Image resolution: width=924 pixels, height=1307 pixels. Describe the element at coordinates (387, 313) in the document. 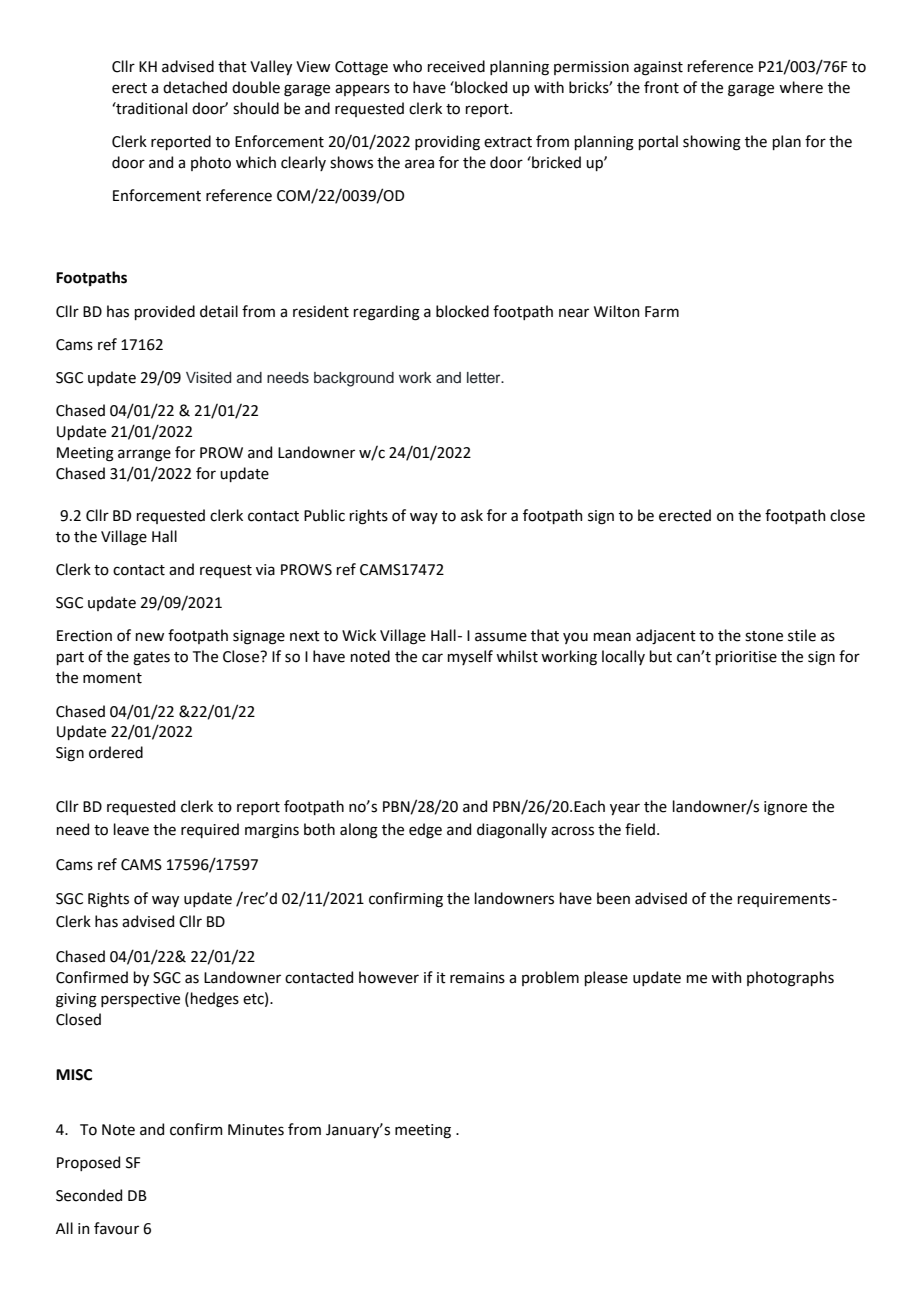

I see `regarding` at that location.
